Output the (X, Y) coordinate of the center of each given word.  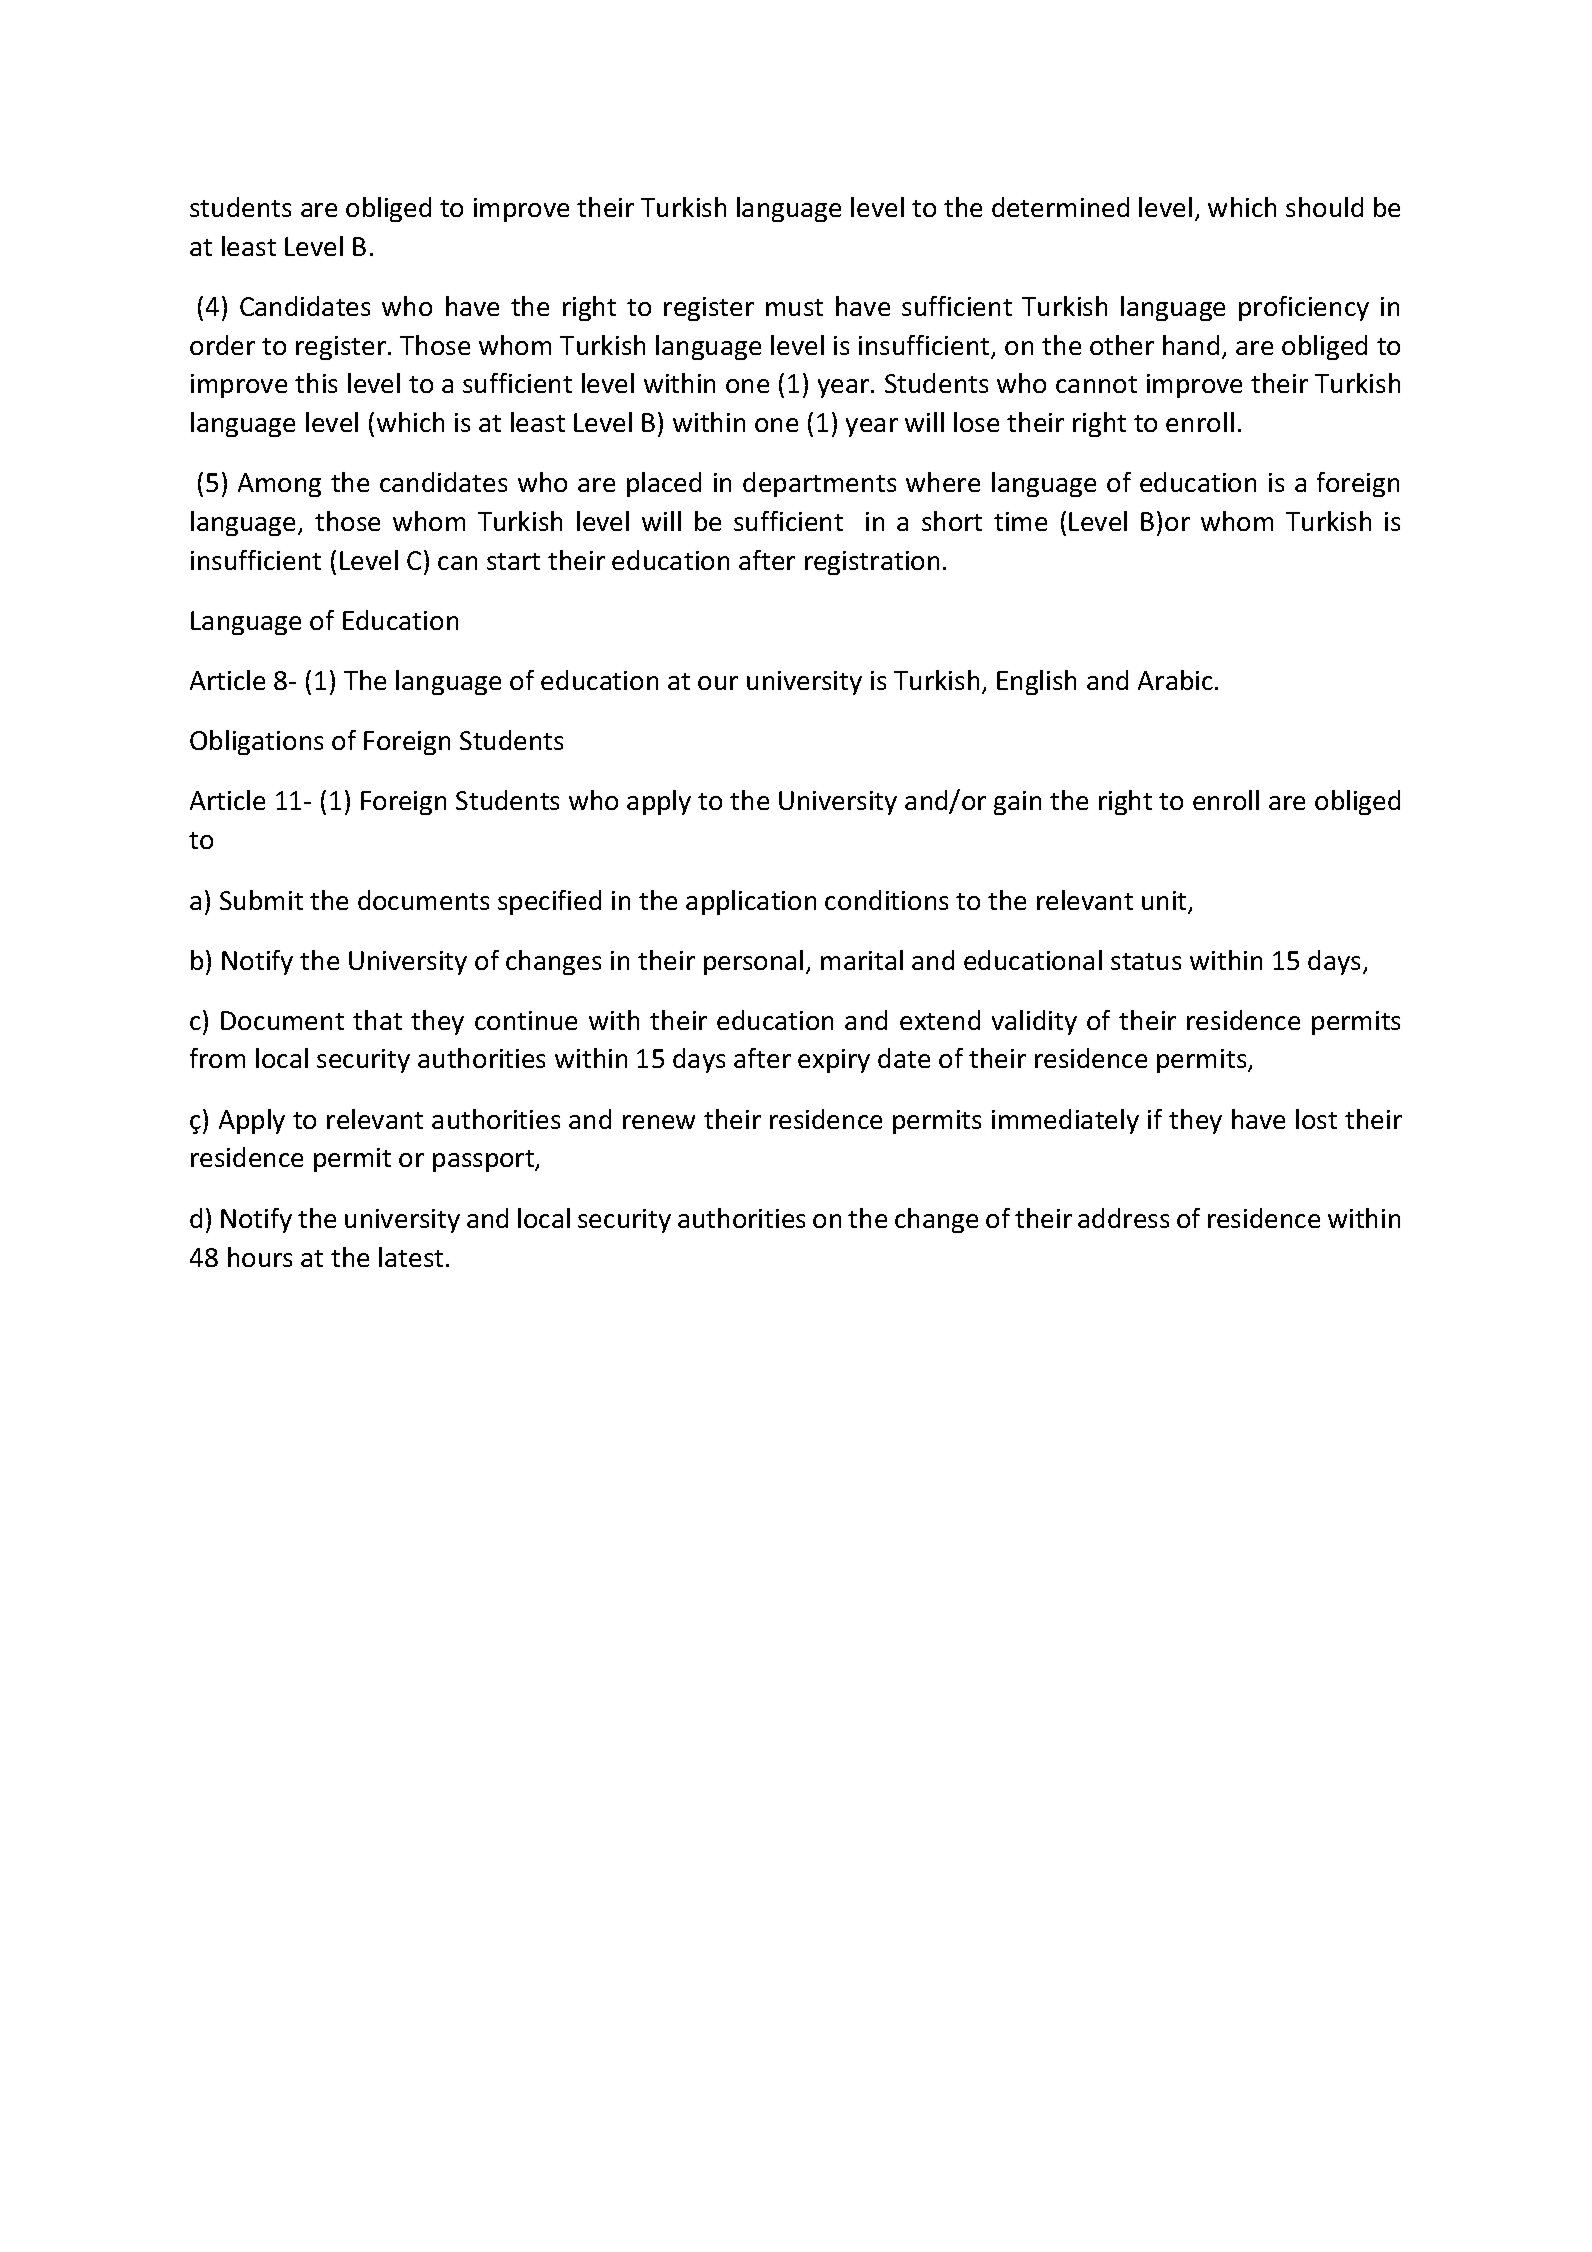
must (794, 307)
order (222, 345)
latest (411, 1257)
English (1036, 682)
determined (1060, 207)
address (1123, 1218)
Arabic (1175, 680)
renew (659, 1122)
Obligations (256, 742)
